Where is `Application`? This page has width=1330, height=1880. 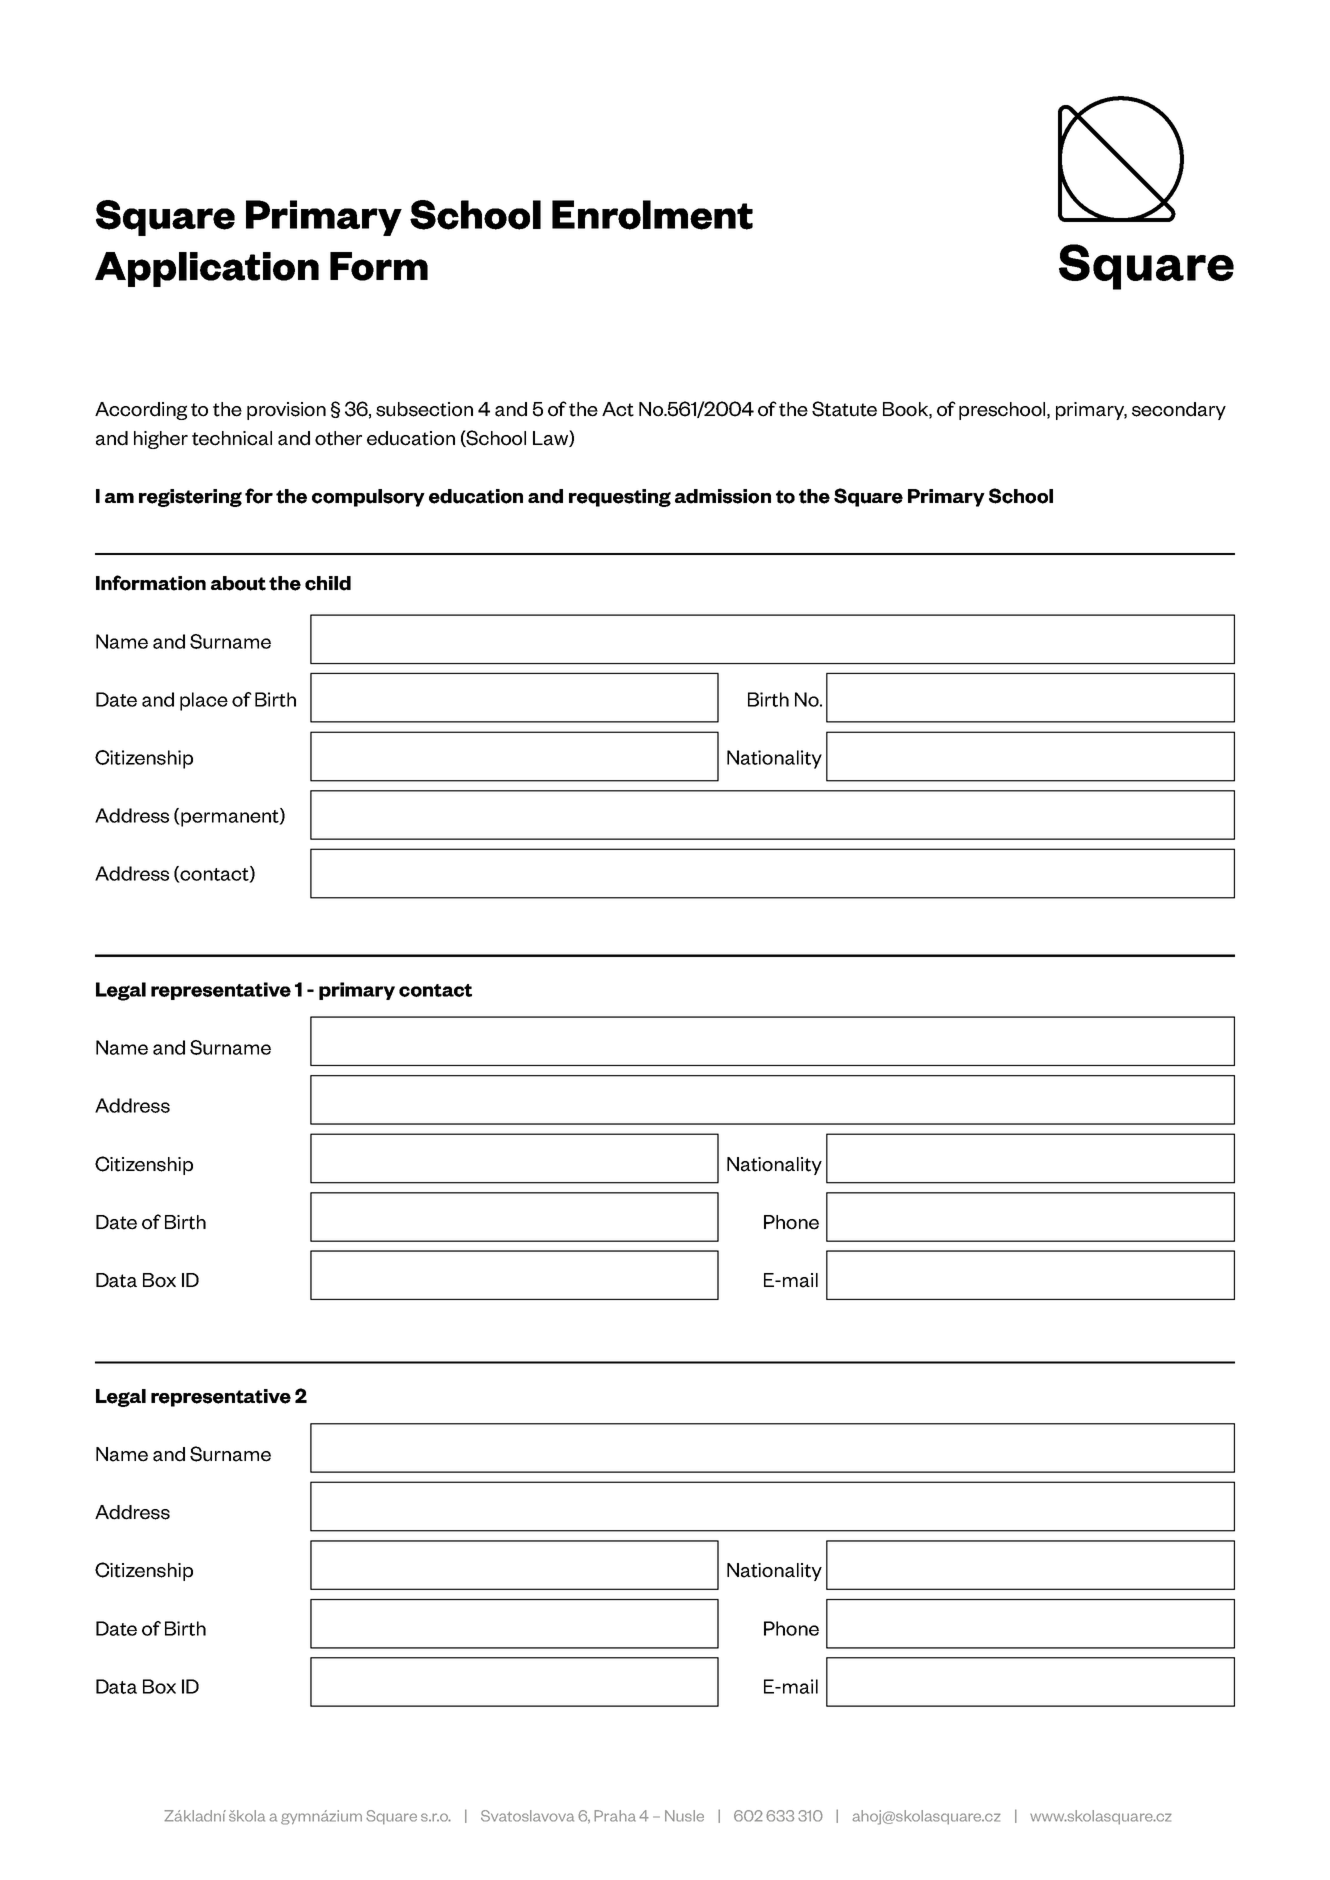 Application is located at coordinates (207, 269).
